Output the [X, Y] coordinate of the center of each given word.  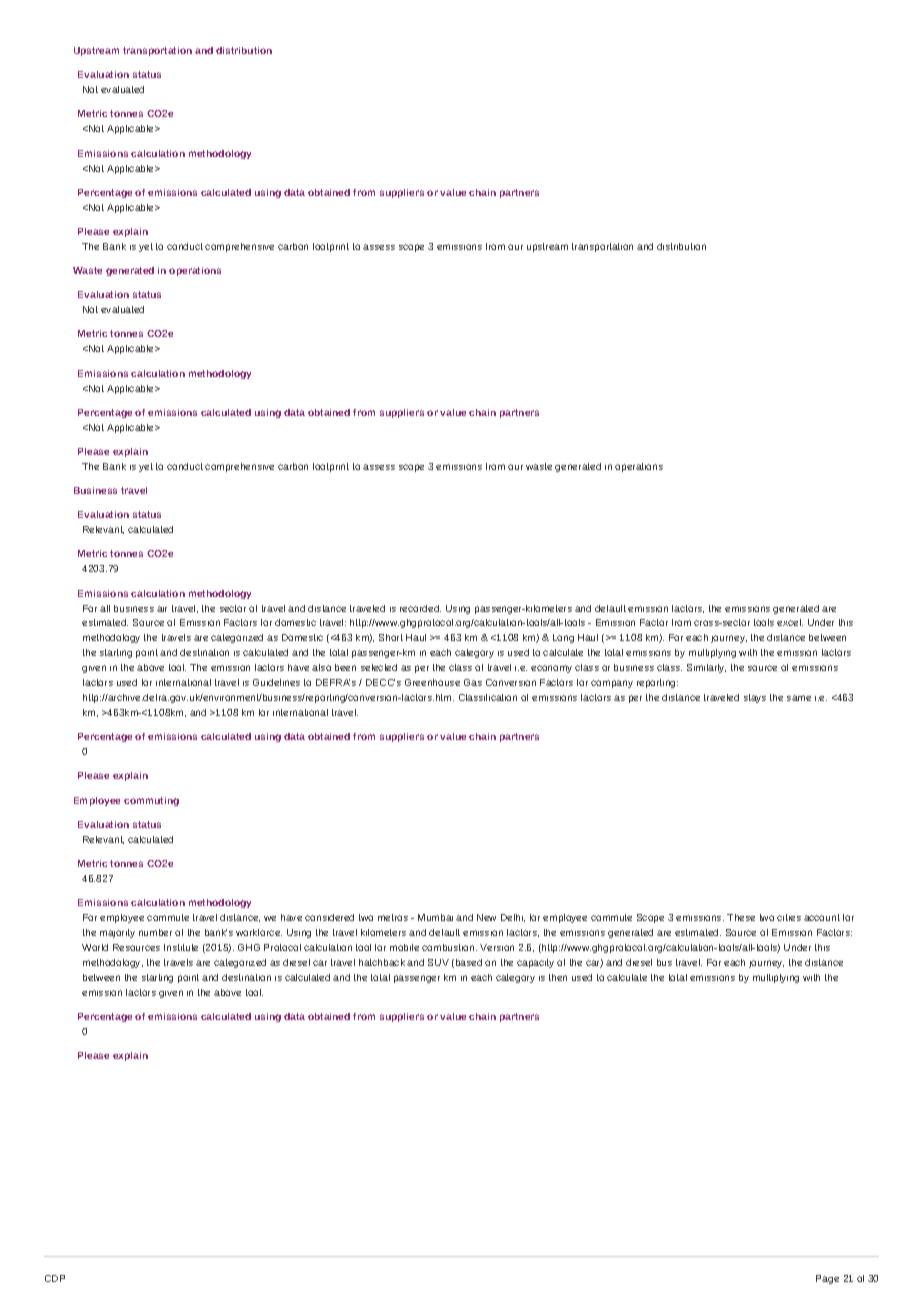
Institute [181, 947]
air [162, 609]
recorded [420, 608]
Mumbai [435, 917]
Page [827, 1279]
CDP [55, 1278]
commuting [151, 801]
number [155, 932]
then [558, 977]
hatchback [382, 962]
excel [790, 622]
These [741, 917]
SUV [438, 962]
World [95, 947]
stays [755, 698]
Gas [473, 682]
